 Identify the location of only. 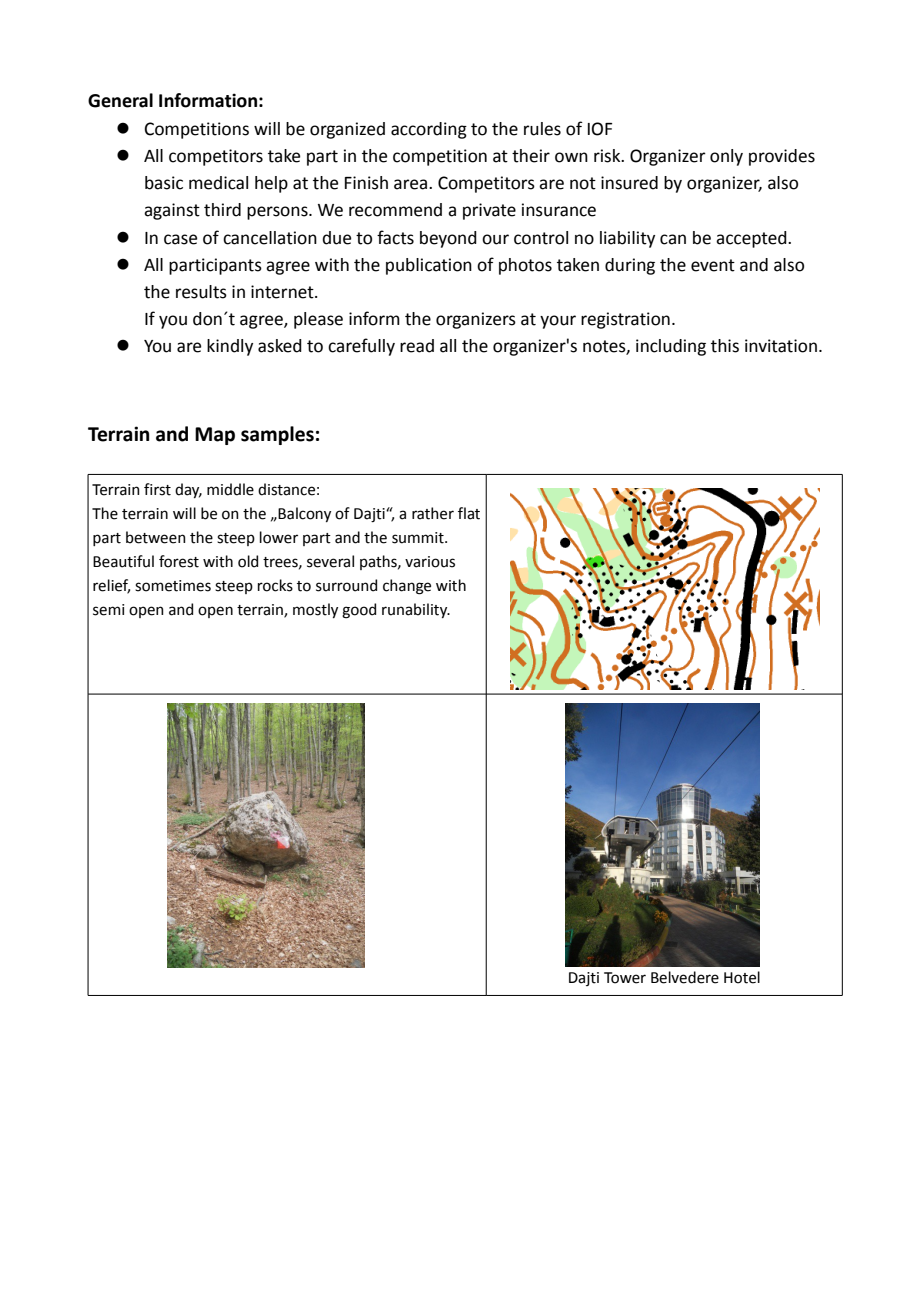
(726, 157).
